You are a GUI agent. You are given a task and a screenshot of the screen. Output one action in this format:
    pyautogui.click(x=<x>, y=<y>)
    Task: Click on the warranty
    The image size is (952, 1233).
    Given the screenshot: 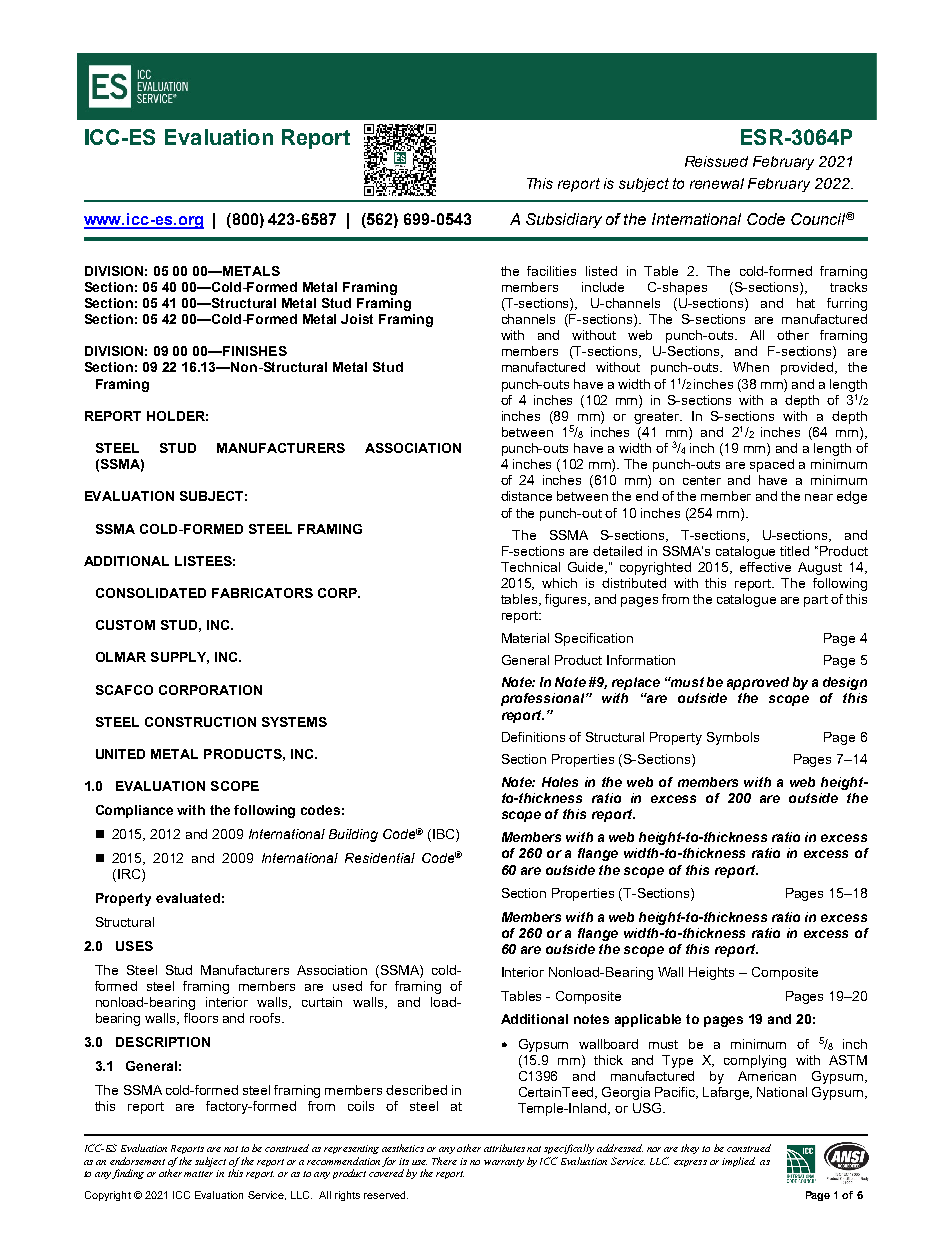 What is the action you would take?
    pyautogui.click(x=504, y=1163)
